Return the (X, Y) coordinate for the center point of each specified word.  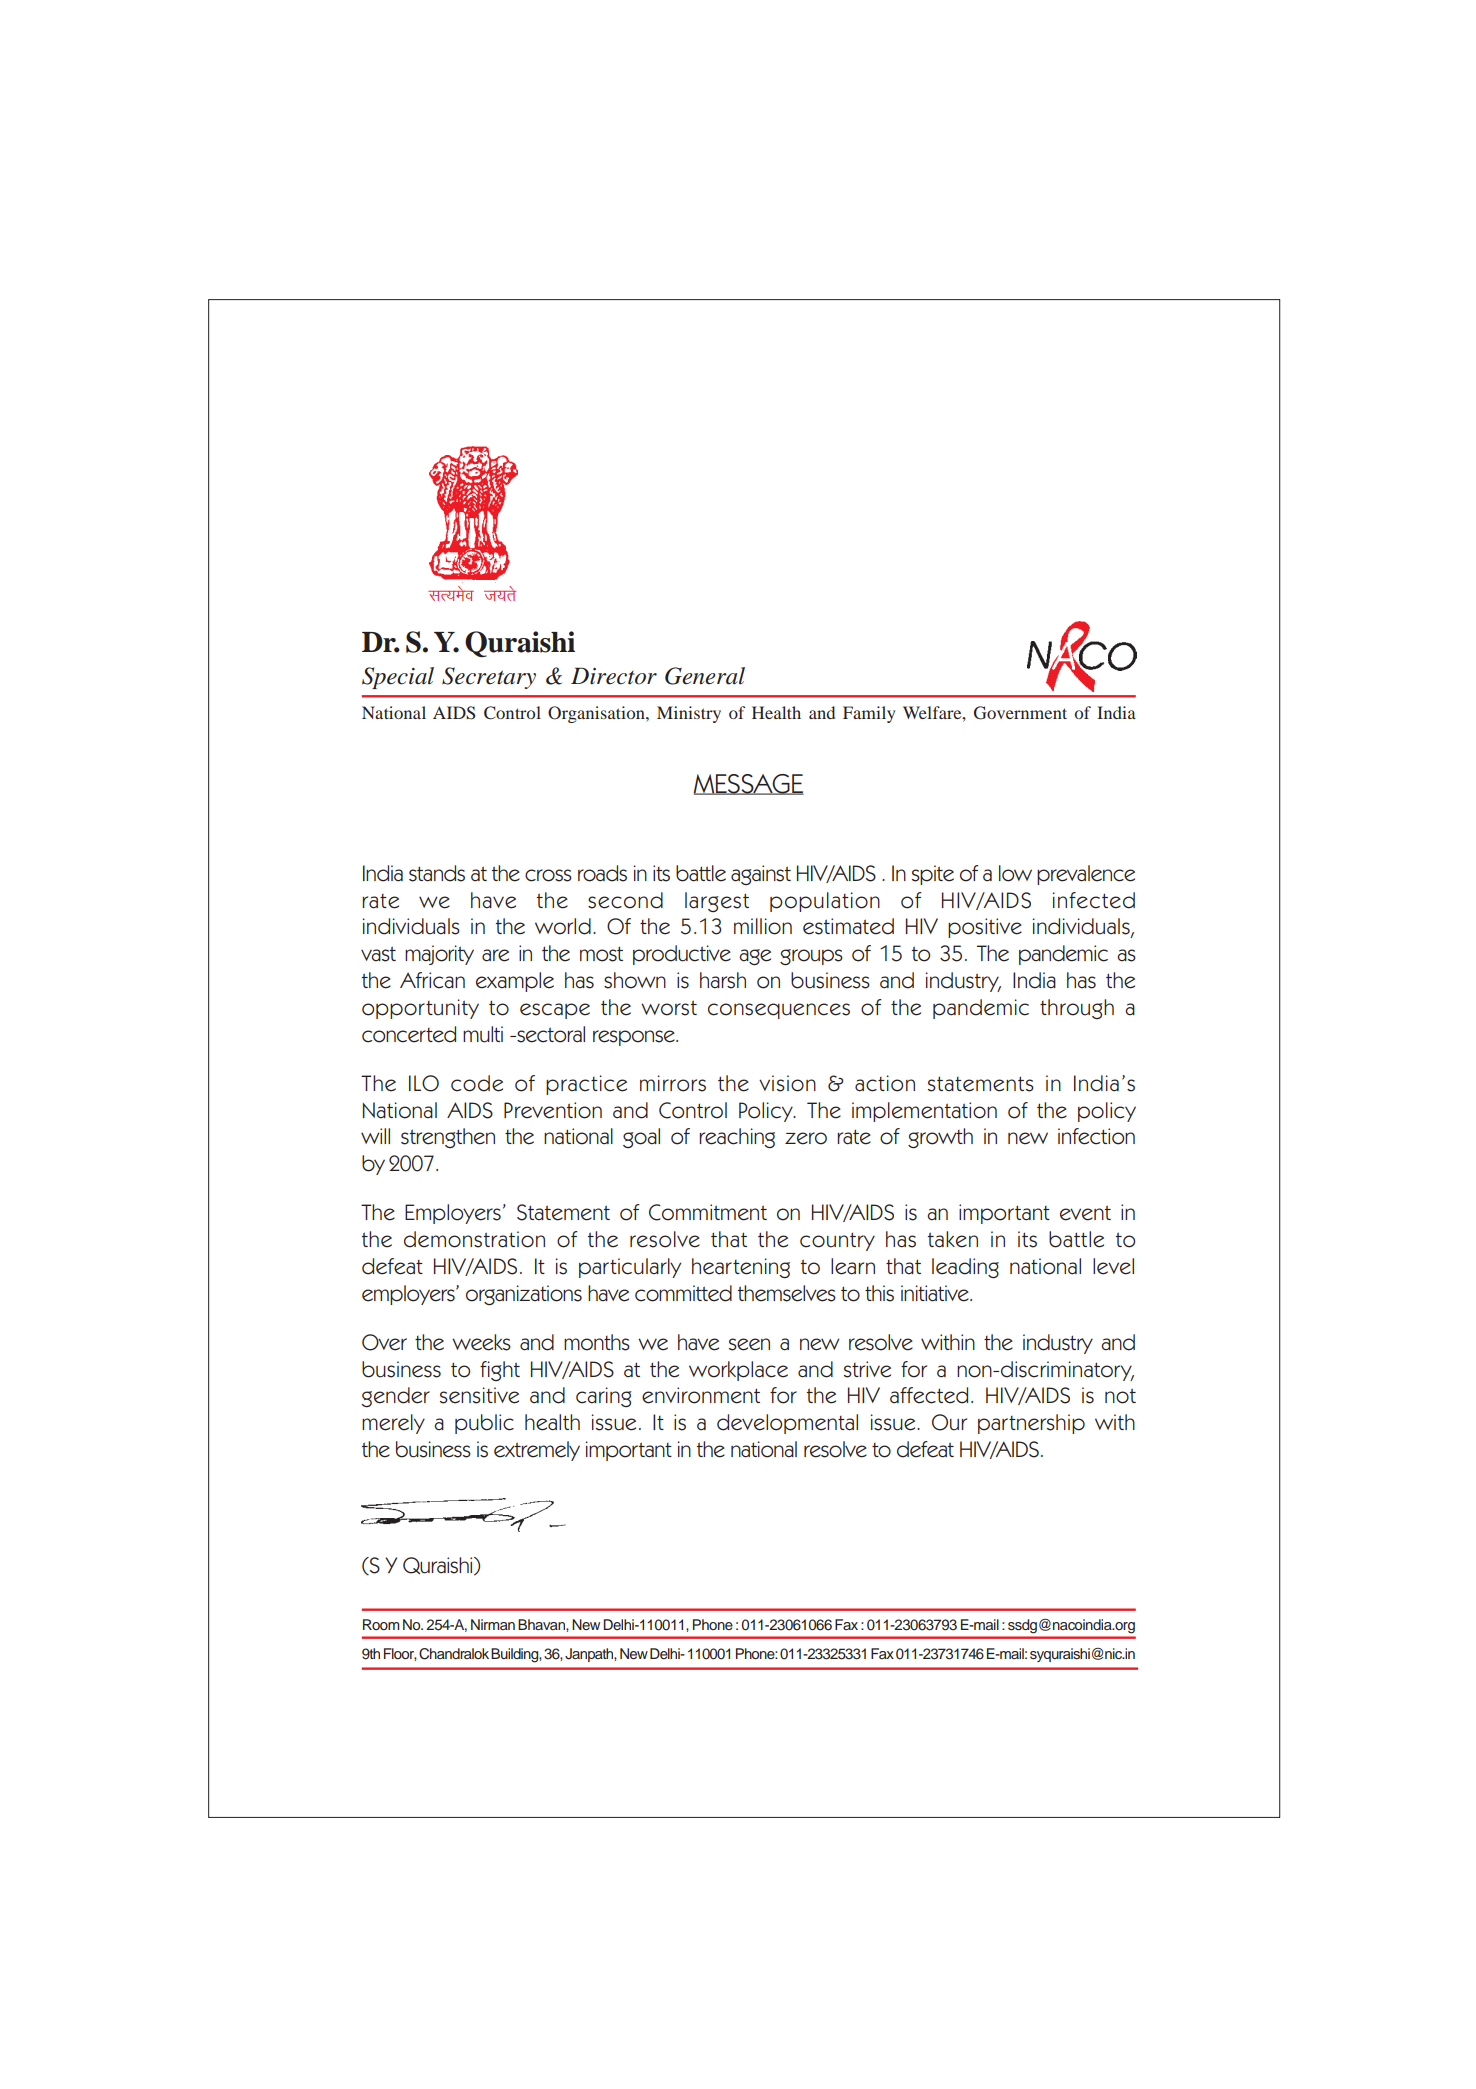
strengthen (448, 1138)
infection (1096, 1136)
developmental (787, 1424)
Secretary (489, 678)
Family (869, 714)
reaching (737, 1138)
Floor (400, 1654)
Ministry (689, 714)
